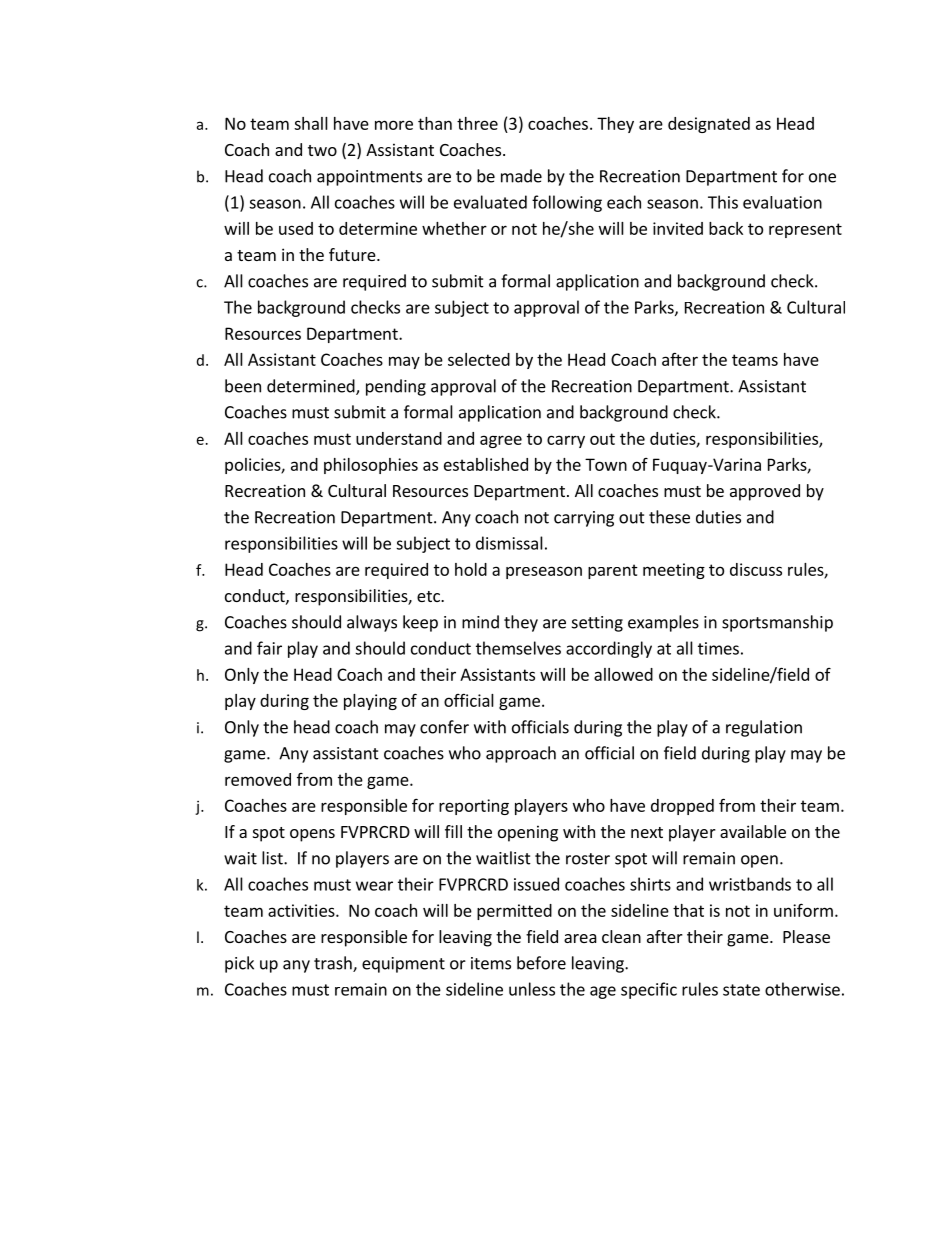 This screenshot has height=1233, width=952. What do you see at coordinates (805, 230) in the screenshot?
I see `represent` at bounding box center [805, 230].
